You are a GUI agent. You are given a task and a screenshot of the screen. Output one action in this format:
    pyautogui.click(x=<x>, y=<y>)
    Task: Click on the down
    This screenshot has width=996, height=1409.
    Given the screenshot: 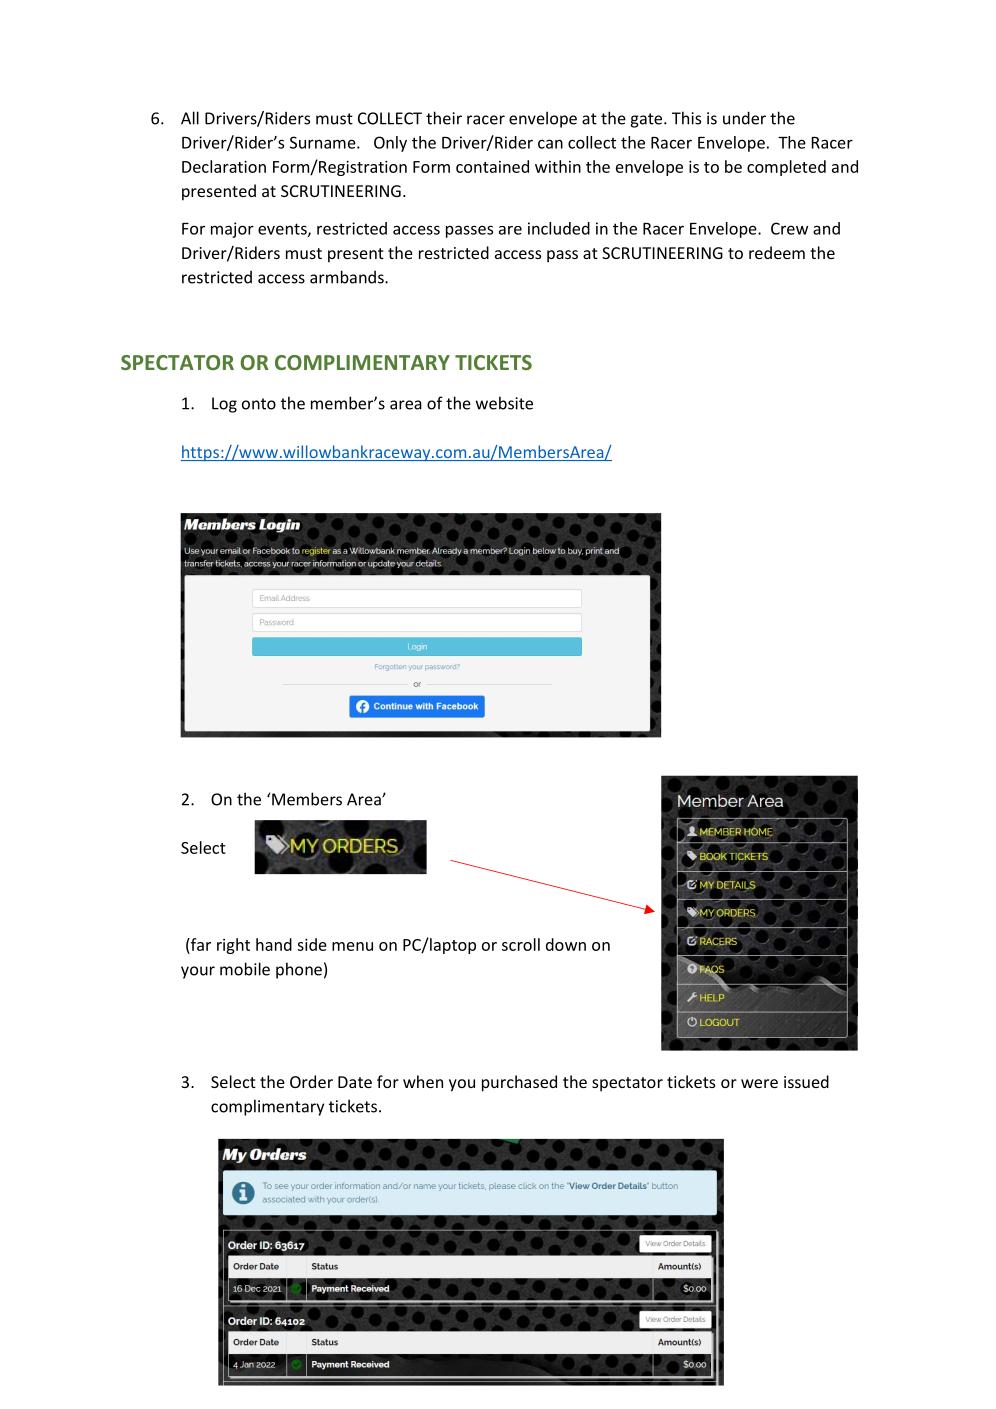 What is the action you would take?
    pyautogui.click(x=566, y=944)
